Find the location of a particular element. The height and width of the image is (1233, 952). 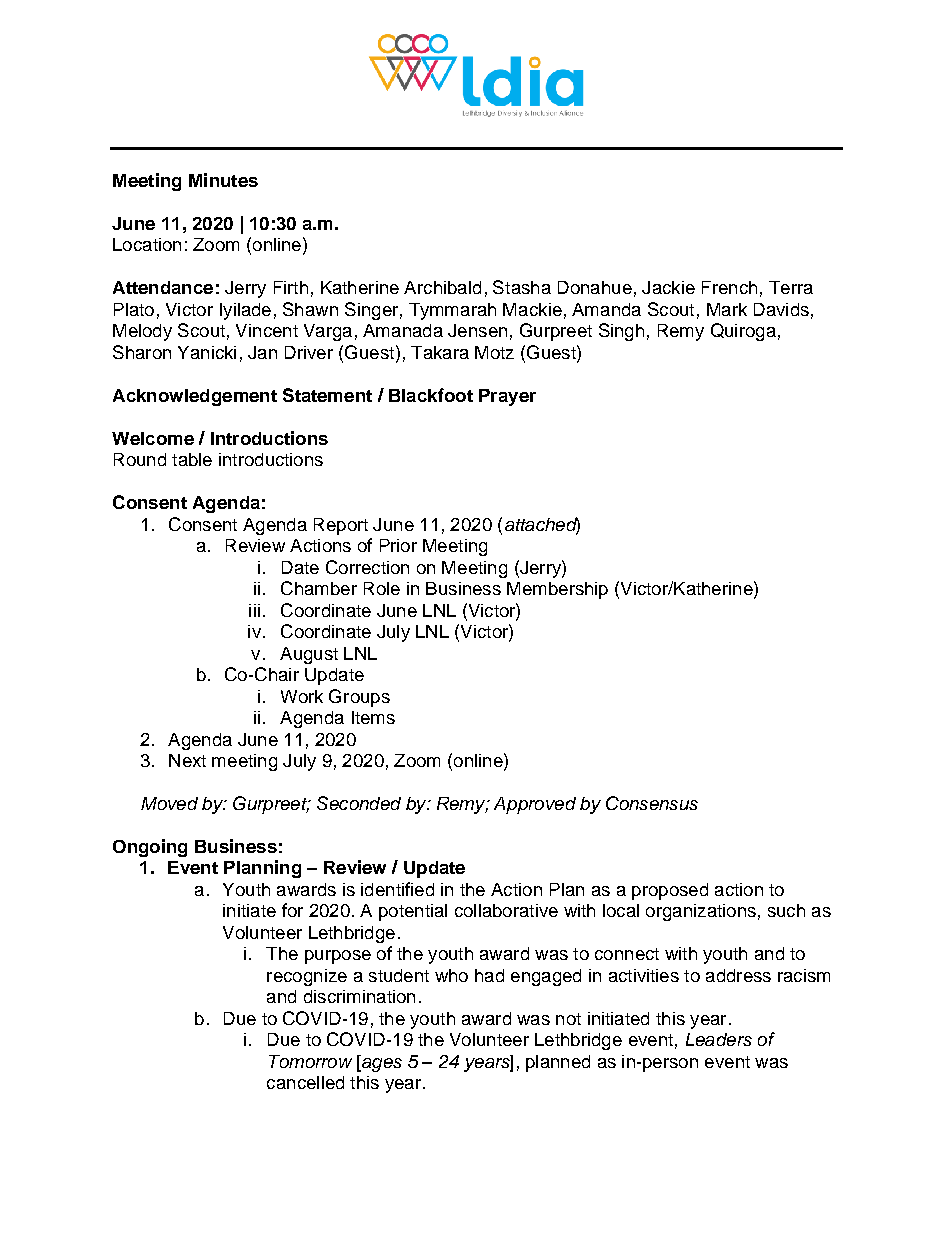

not is located at coordinates (568, 1019).
